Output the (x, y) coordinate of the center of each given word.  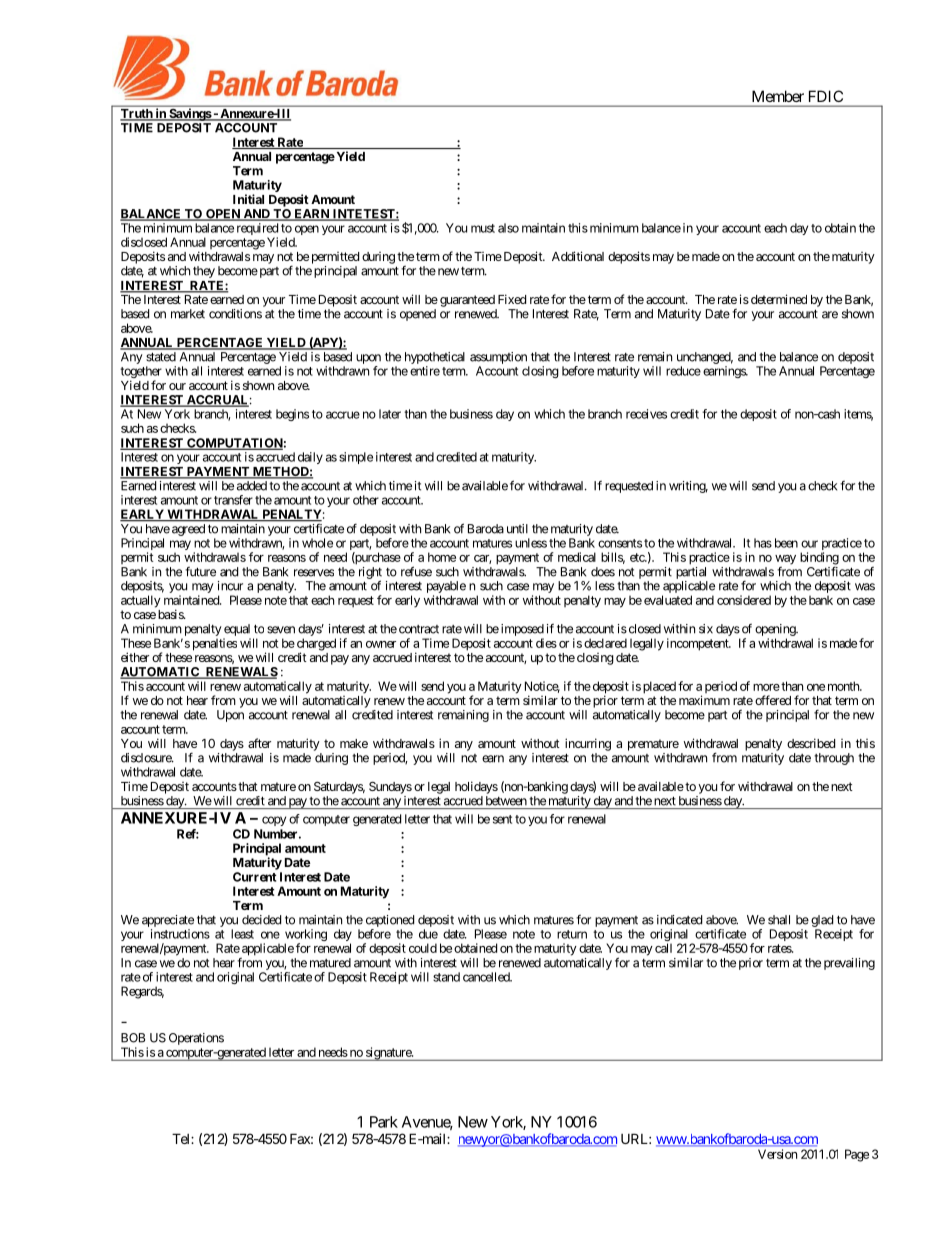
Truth (137, 115)
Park (384, 1122)
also (508, 228)
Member (778, 96)
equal (237, 630)
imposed (522, 630)
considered (744, 600)
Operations (196, 1039)
